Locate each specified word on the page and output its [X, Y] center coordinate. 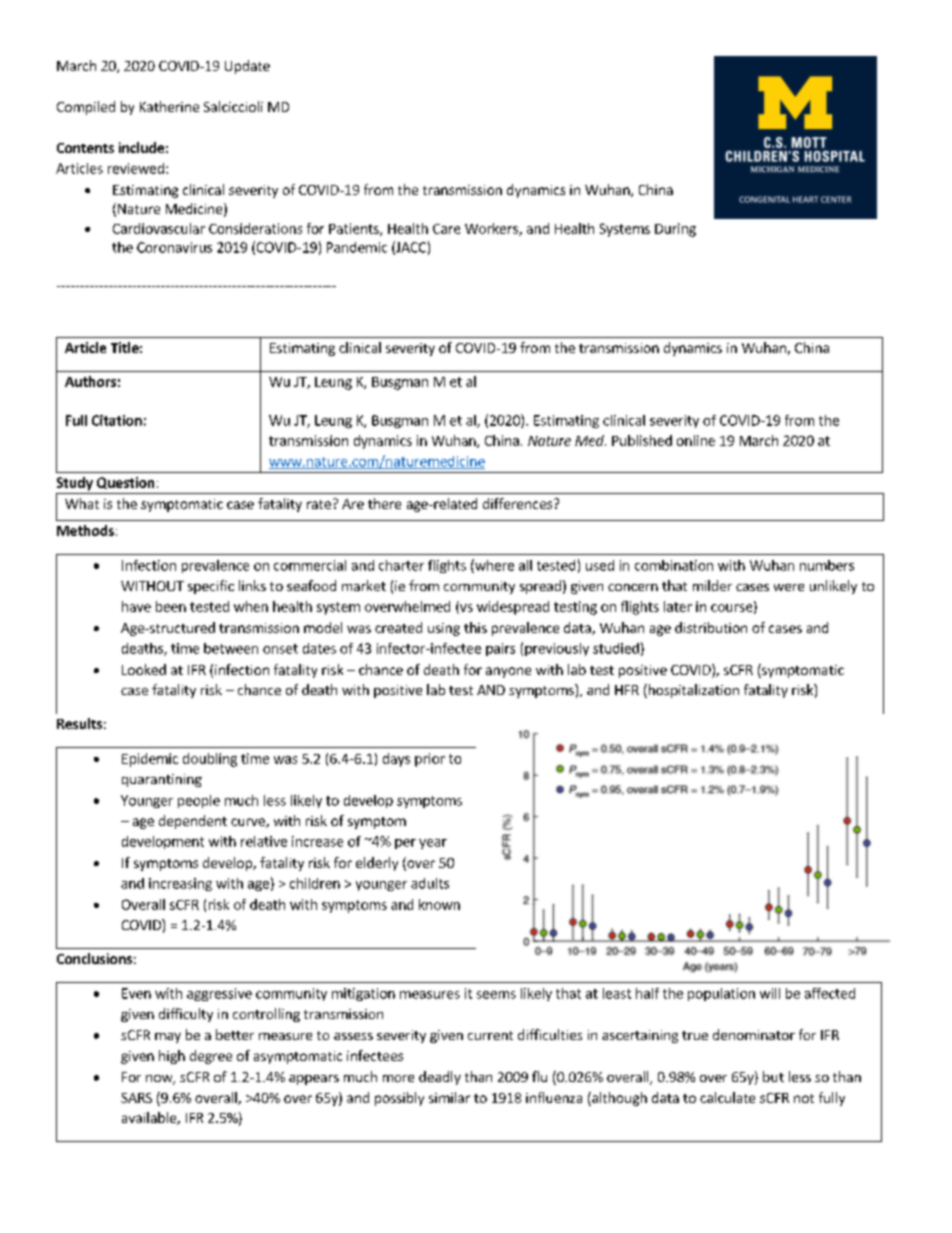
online [696, 440]
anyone [508, 672]
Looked [144, 669]
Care [446, 229]
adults [430, 883]
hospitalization [692, 691]
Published [642, 440]
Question [125, 483]
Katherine [169, 106]
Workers [492, 229]
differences [517, 503]
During [675, 230]
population [721, 994]
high [172, 1057]
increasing [180, 884]
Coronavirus [174, 247]
